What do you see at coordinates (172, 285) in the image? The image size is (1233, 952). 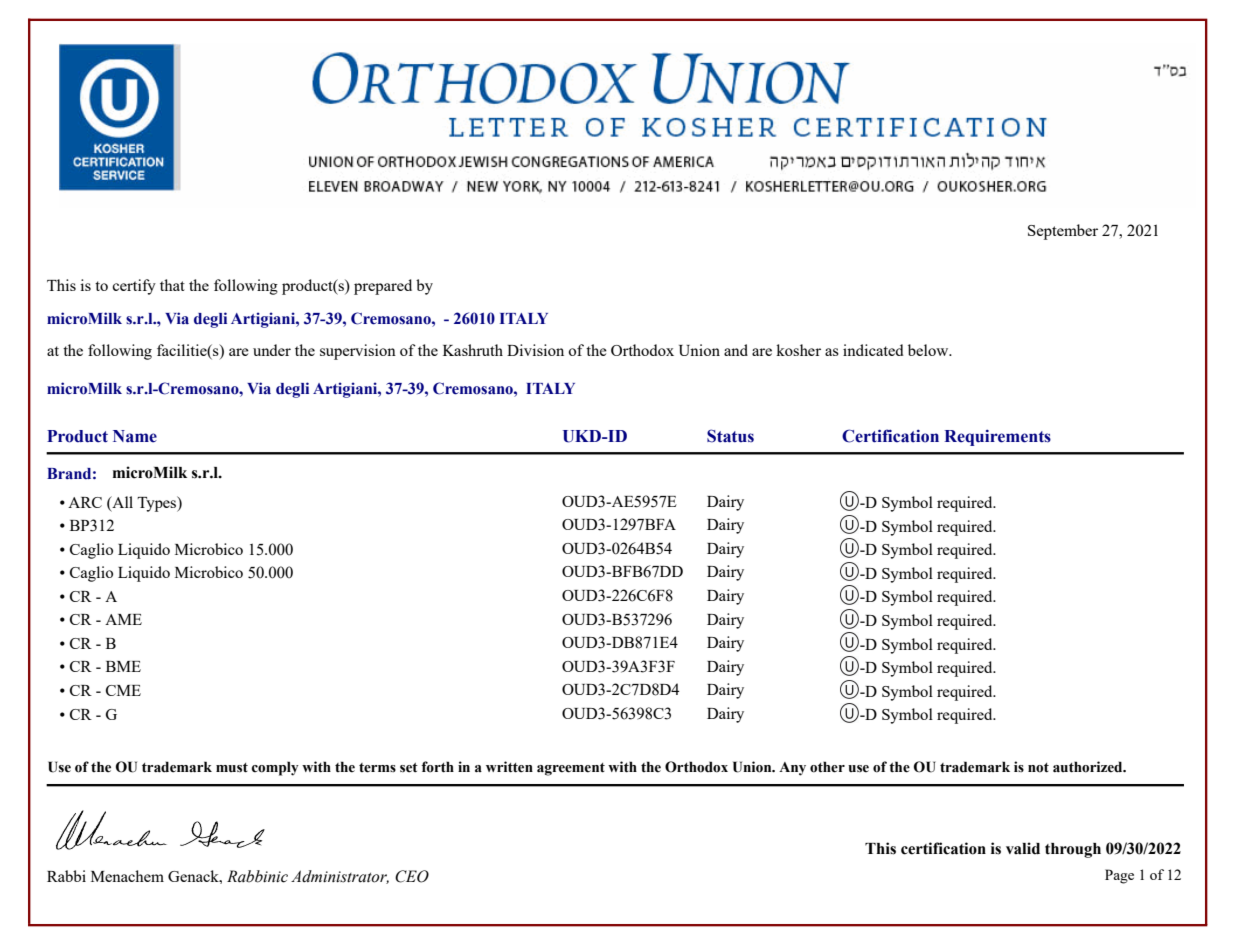 I see `that` at bounding box center [172, 285].
